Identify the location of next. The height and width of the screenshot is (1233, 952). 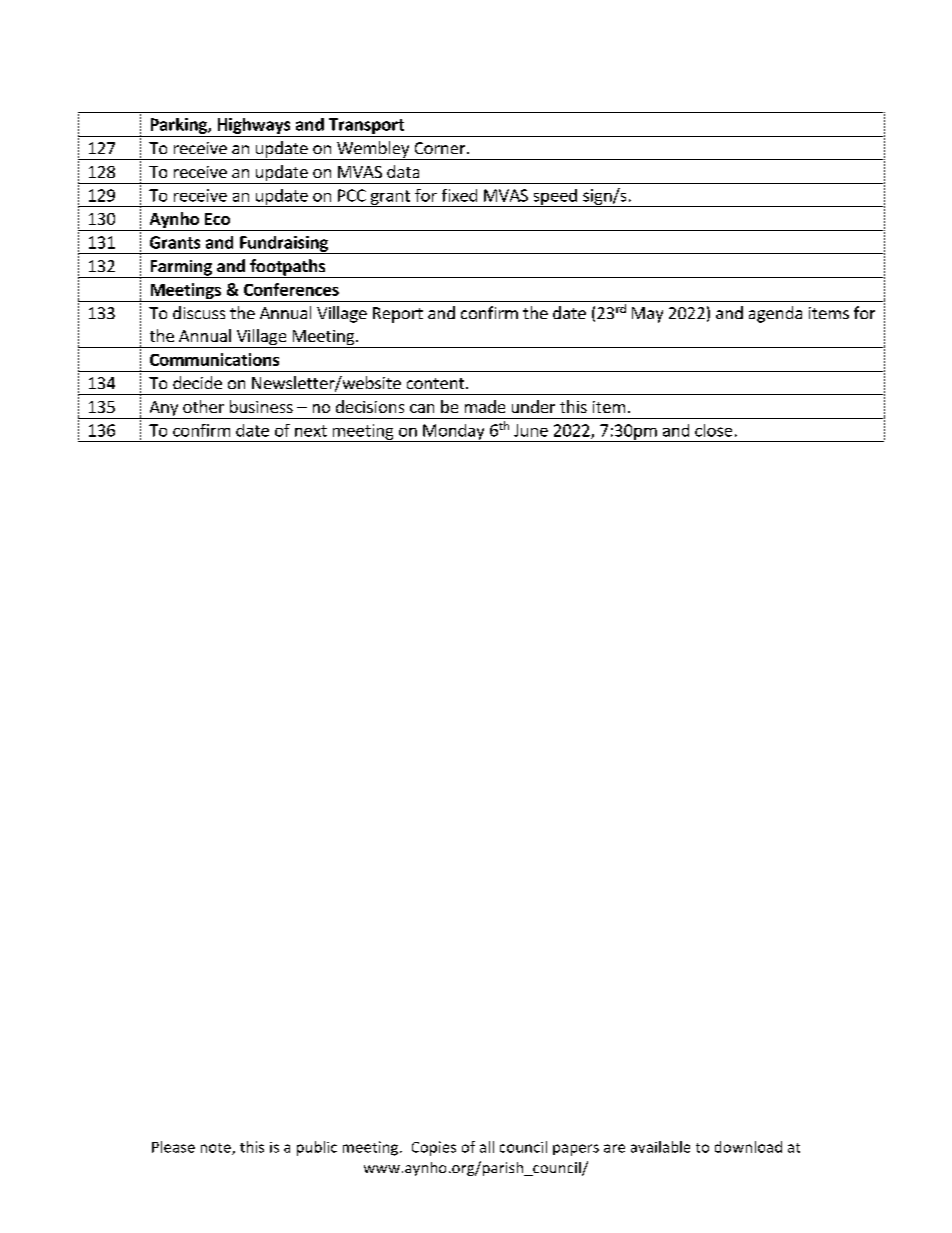
(311, 431).
